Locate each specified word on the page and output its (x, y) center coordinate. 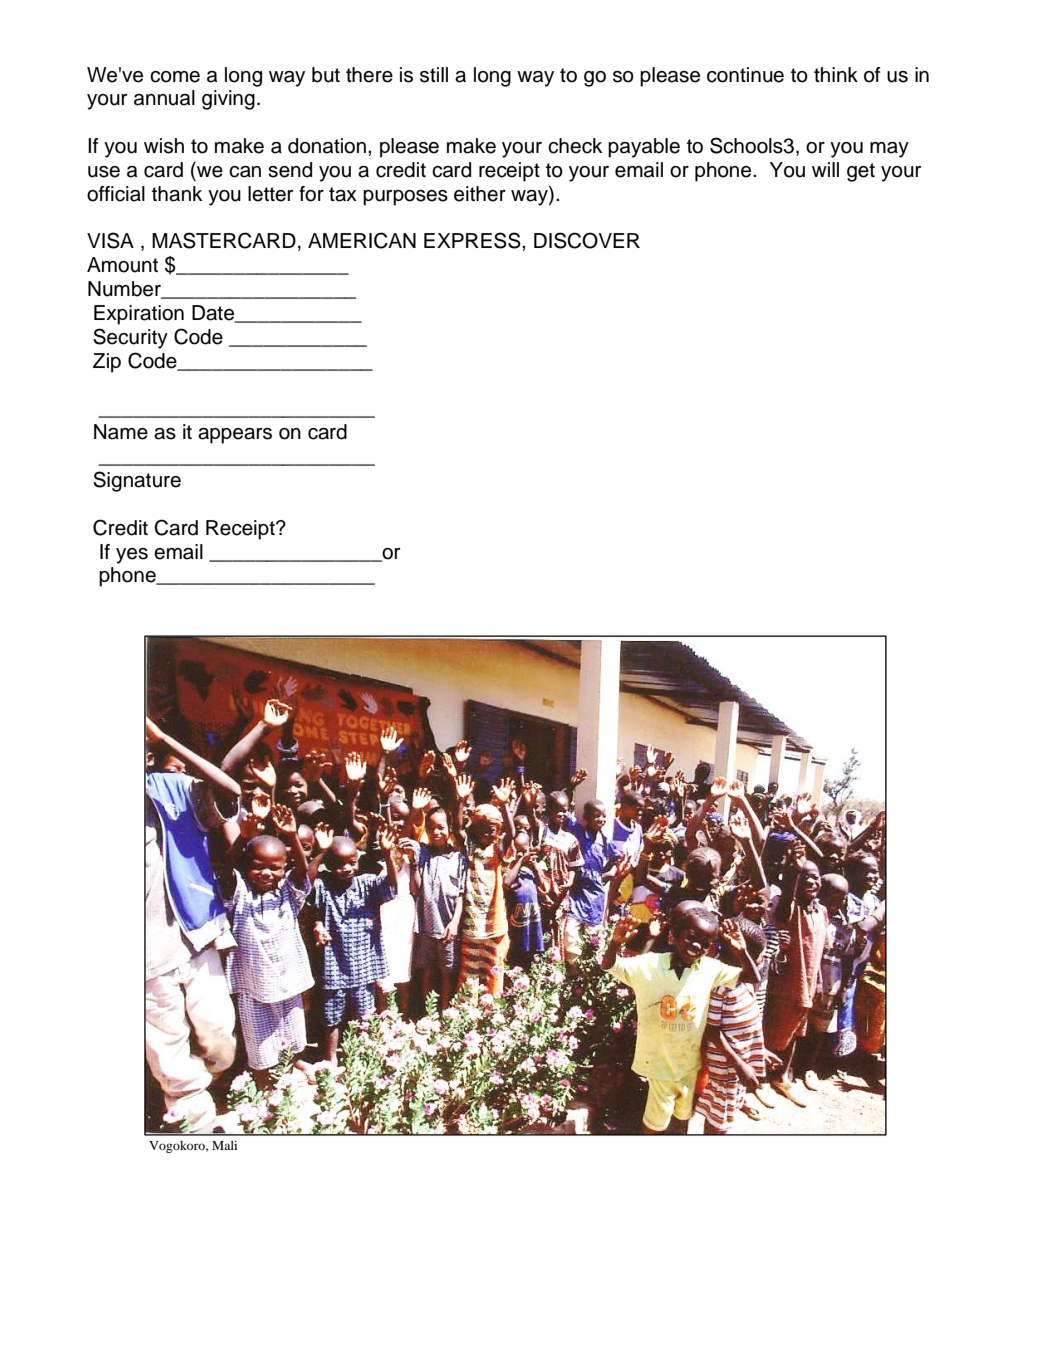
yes (132, 556)
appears (235, 436)
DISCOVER (587, 240)
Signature (137, 481)
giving (228, 100)
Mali (224, 1145)
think (836, 74)
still (434, 75)
